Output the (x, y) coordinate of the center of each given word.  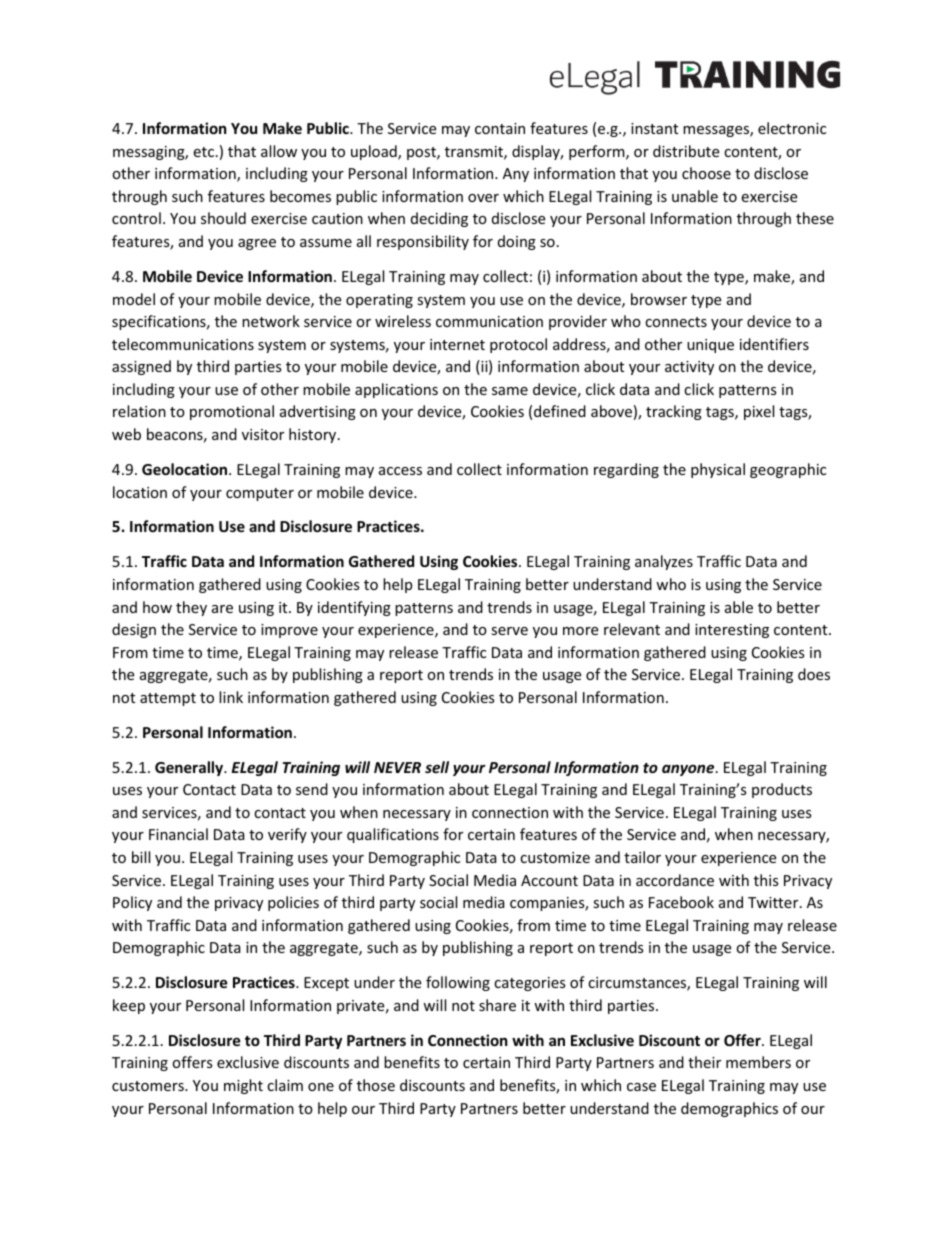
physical (718, 470)
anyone (689, 770)
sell (437, 767)
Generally (190, 768)
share (497, 1005)
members (758, 1062)
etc (205, 152)
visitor (263, 434)
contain (500, 128)
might (243, 1086)
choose (706, 173)
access (400, 471)
